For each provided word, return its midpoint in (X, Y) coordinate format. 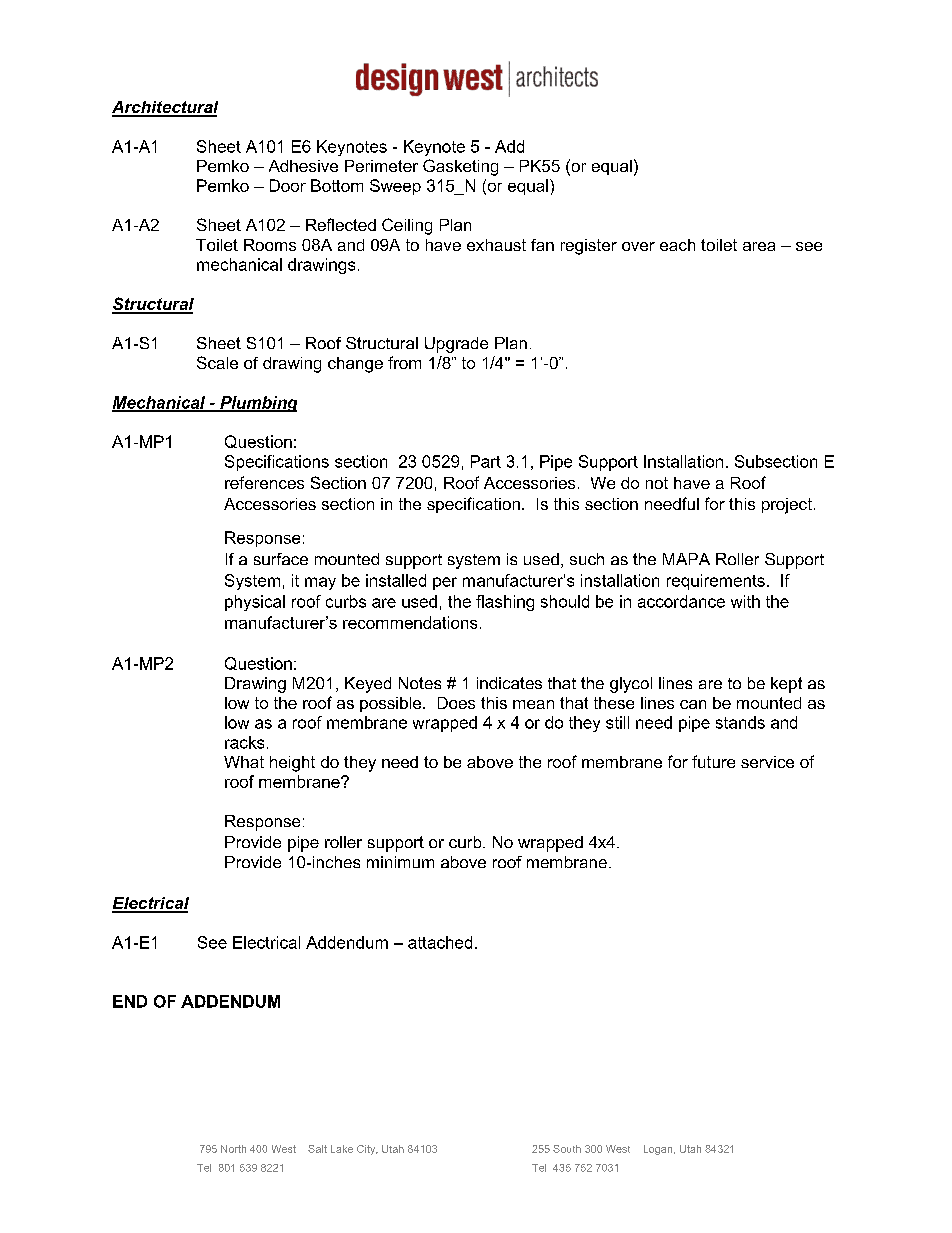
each (677, 245)
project (787, 506)
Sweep (395, 187)
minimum (400, 862)
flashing (505, 603)
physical (255, 603)
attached (440, 942)
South (567, 1149)
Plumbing (257, 404)
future (713, 761)
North (233, 1149)
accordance (681, 601)
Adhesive (303, 166)
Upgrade (456, 345)
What (244, 762)
